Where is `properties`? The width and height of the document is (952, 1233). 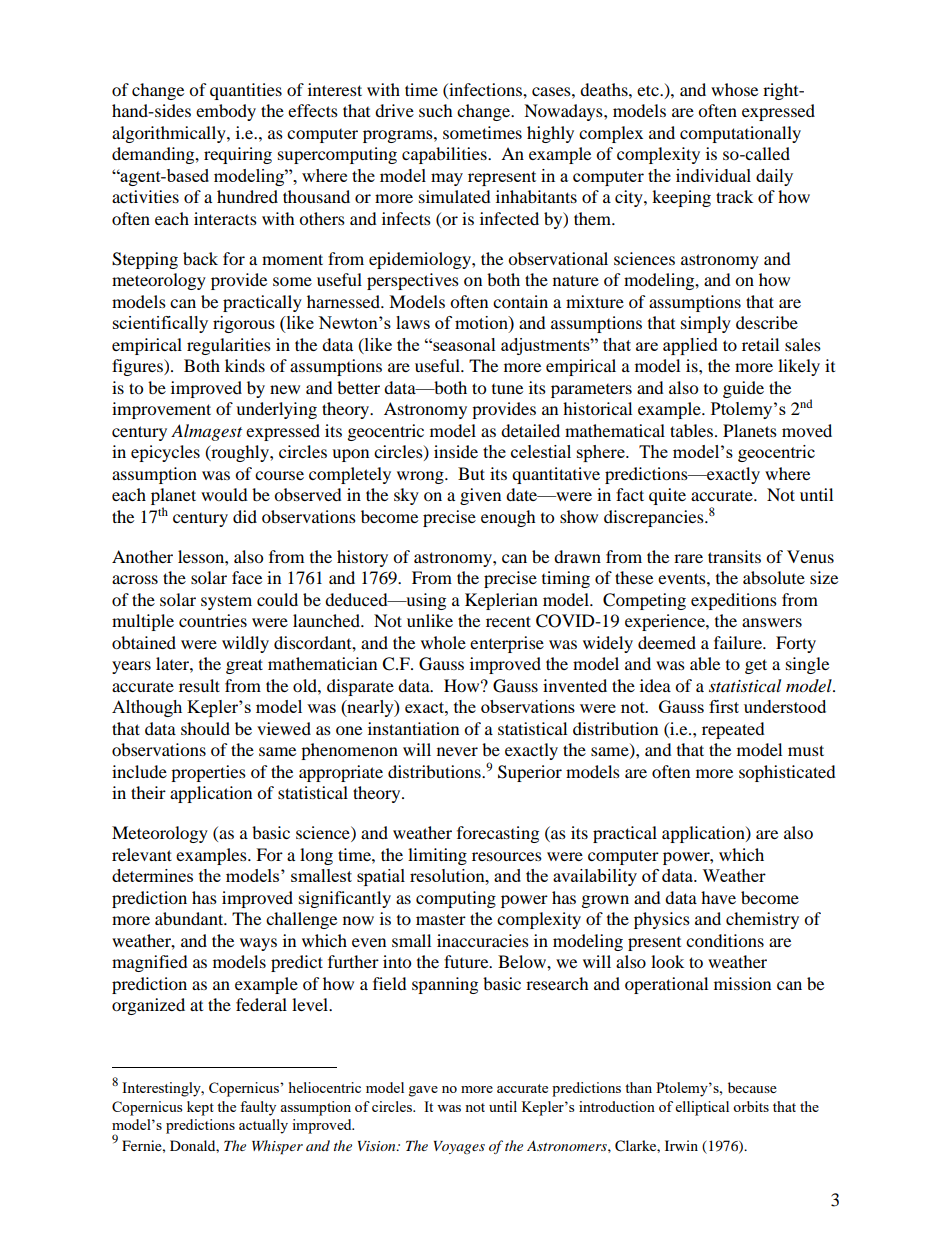 properties is located at coordinates (208, 773).
